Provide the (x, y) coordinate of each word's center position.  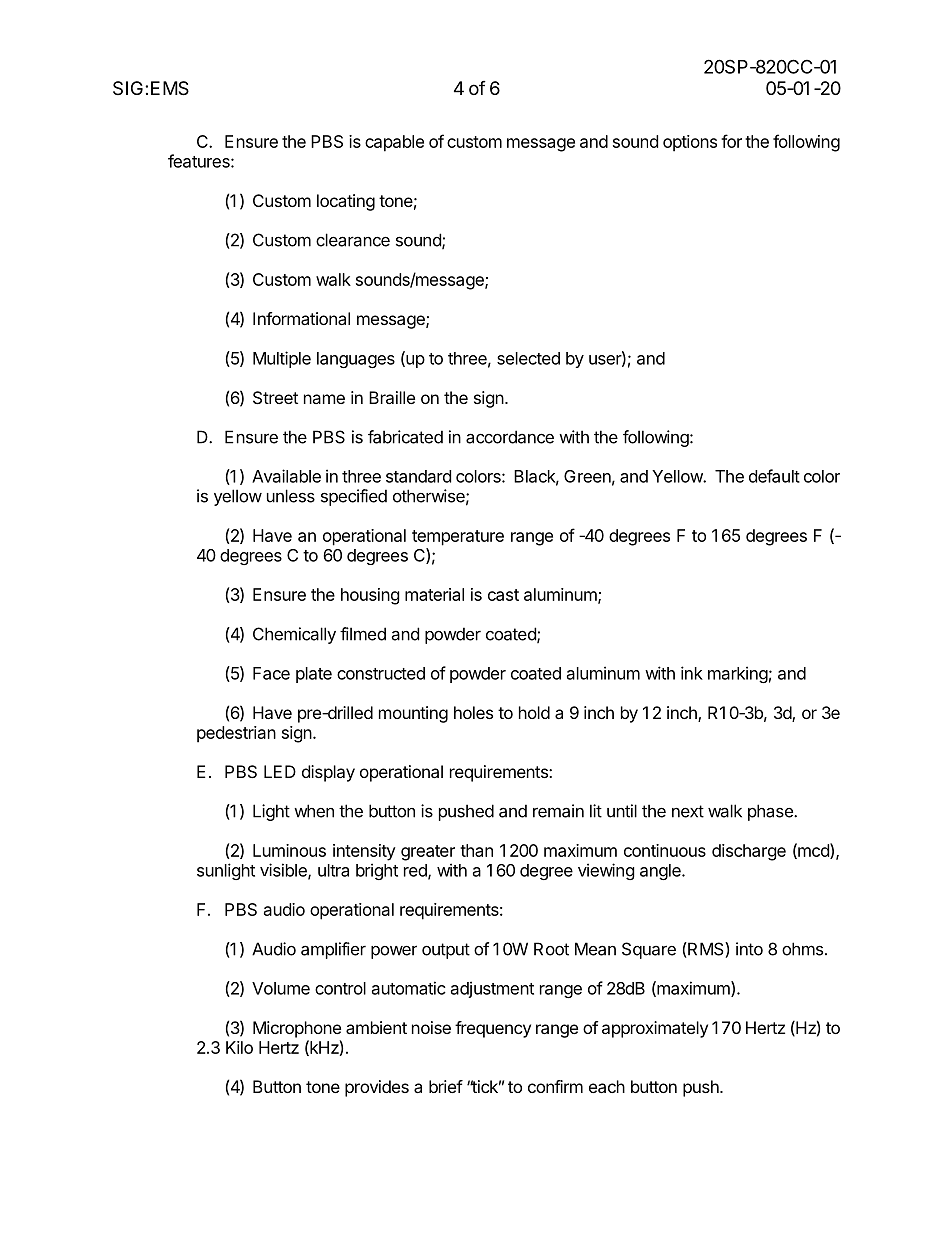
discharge (749, 852)
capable (394, 143)
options (690, 143)
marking (738, 674)
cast (503, 595)
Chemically (294, 635)
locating (346, 202)
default (774, 476)
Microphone (297, 1029)
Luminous (289, 850)
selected (528, 358)
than (476, 850)
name (324, 399)
